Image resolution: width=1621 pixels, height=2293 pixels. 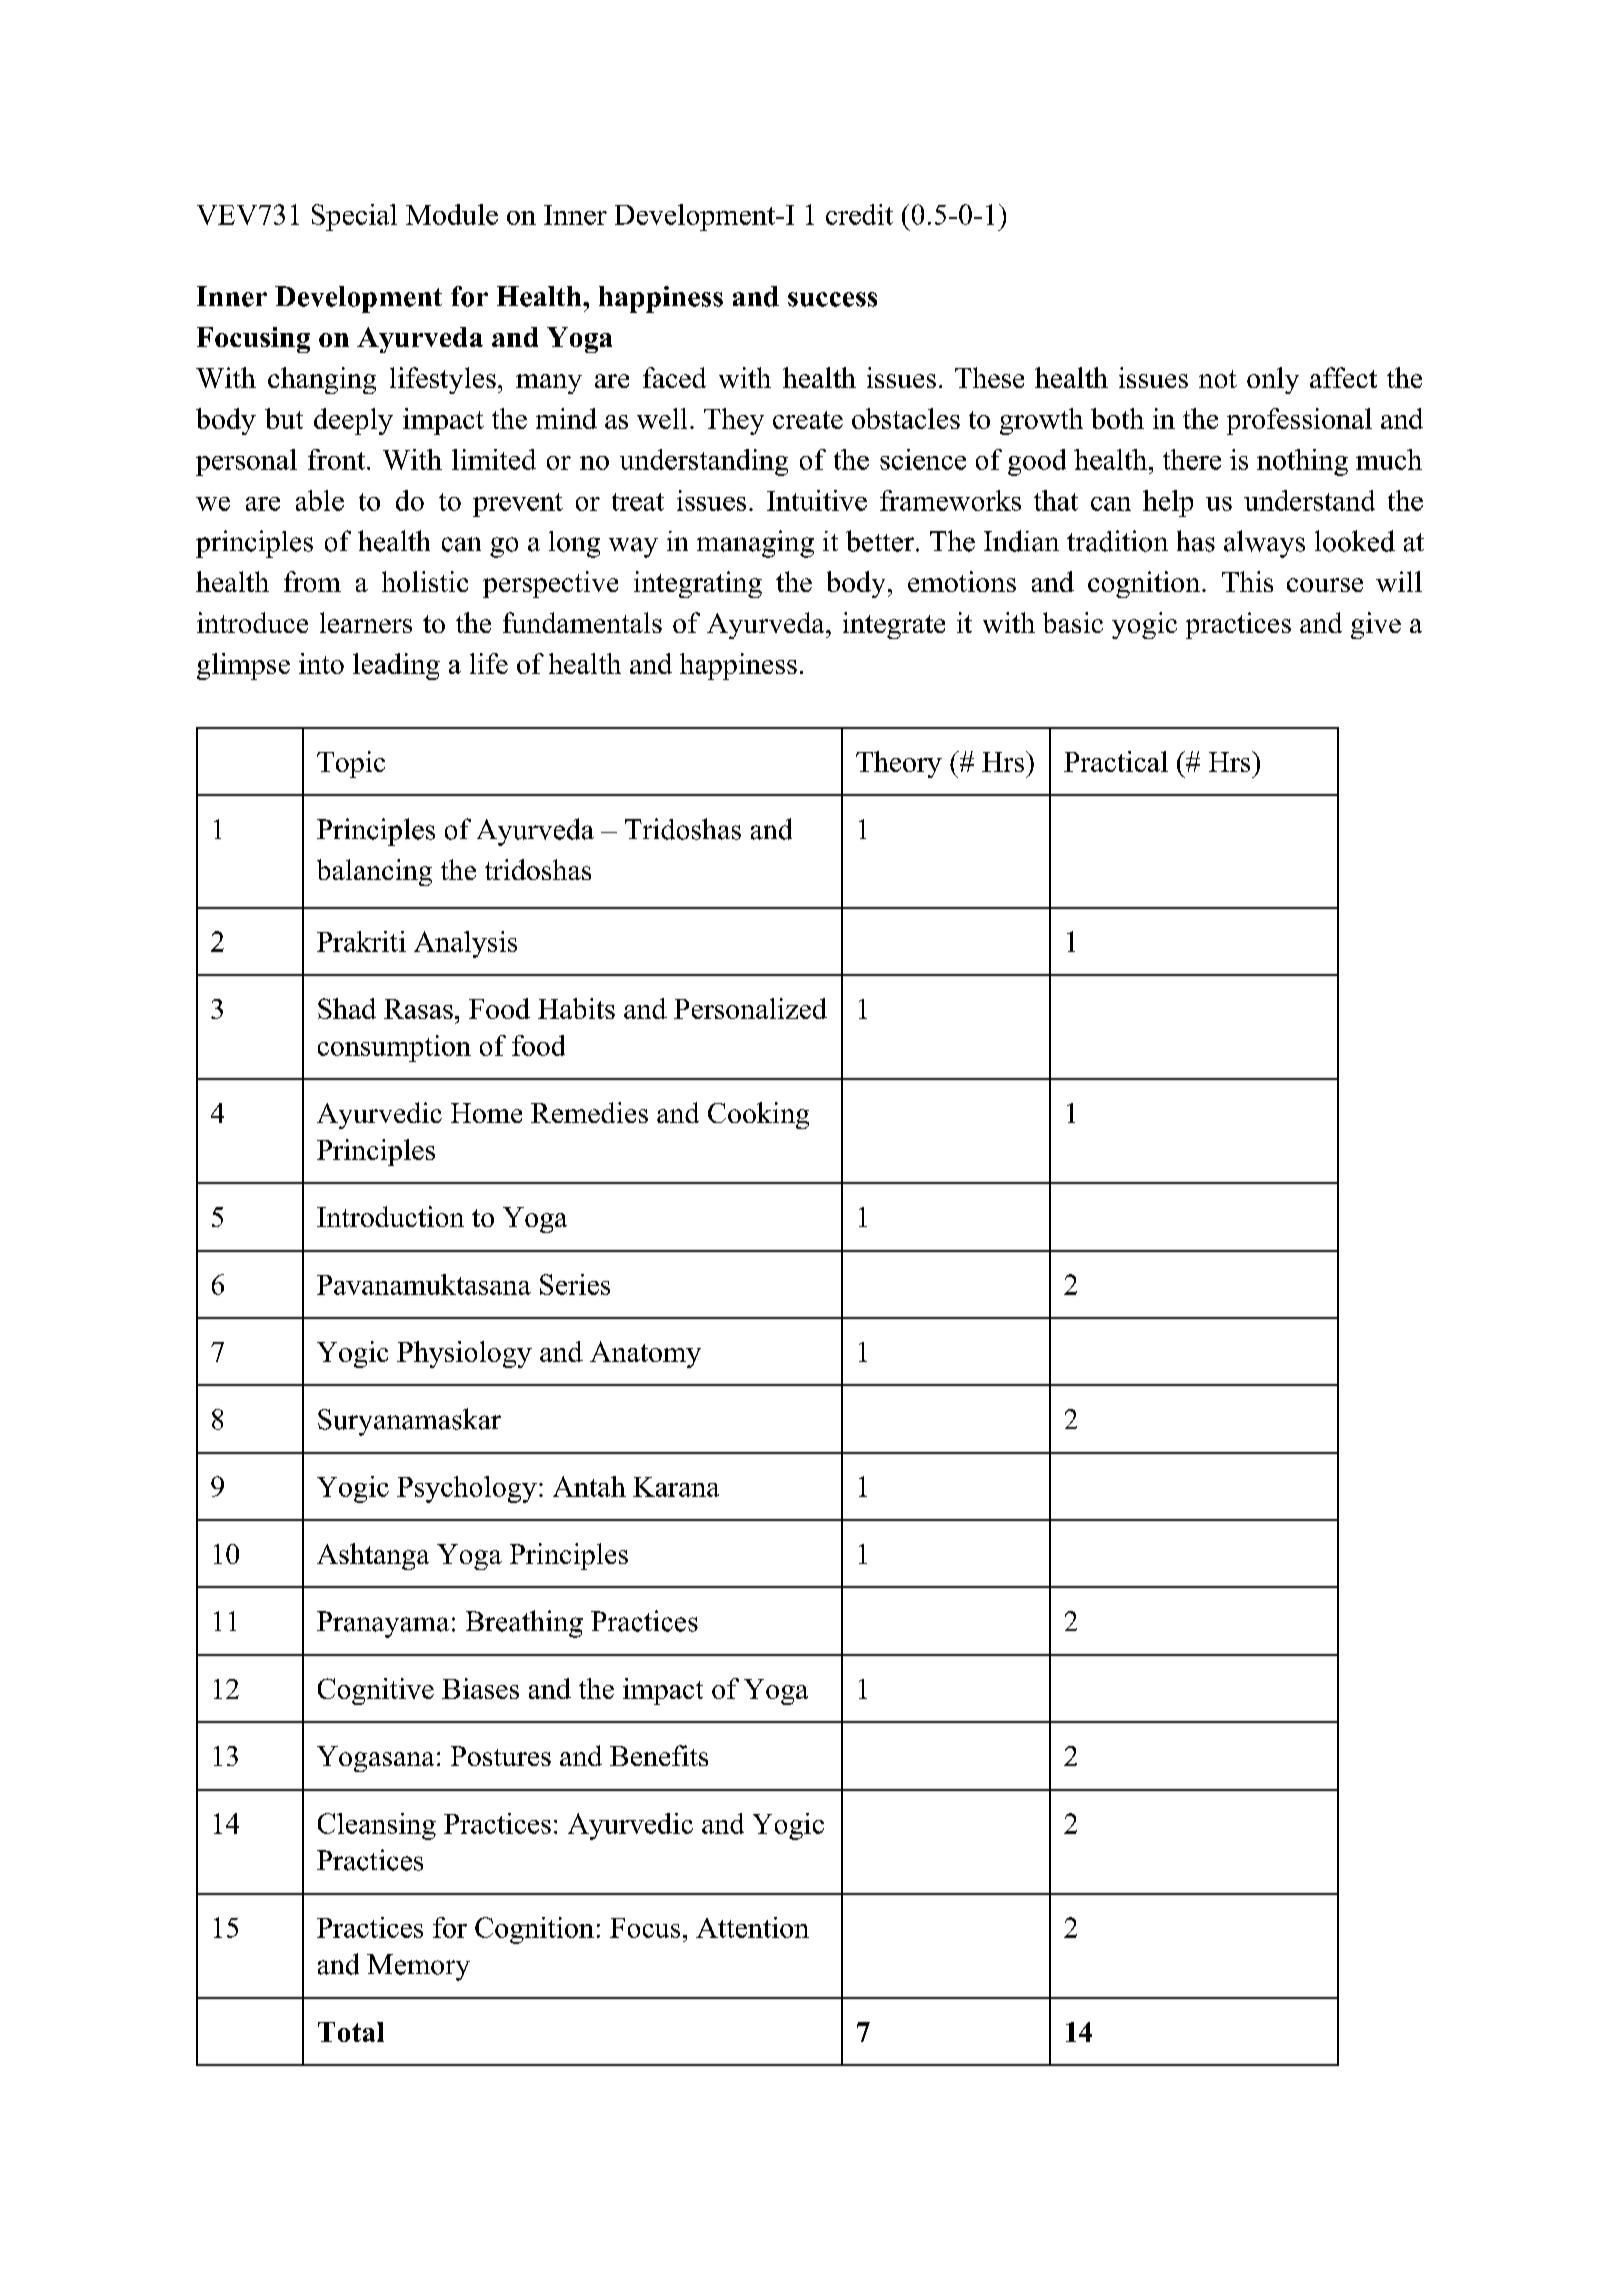 I want to click on Memory, so click(x=418, y=1967).
